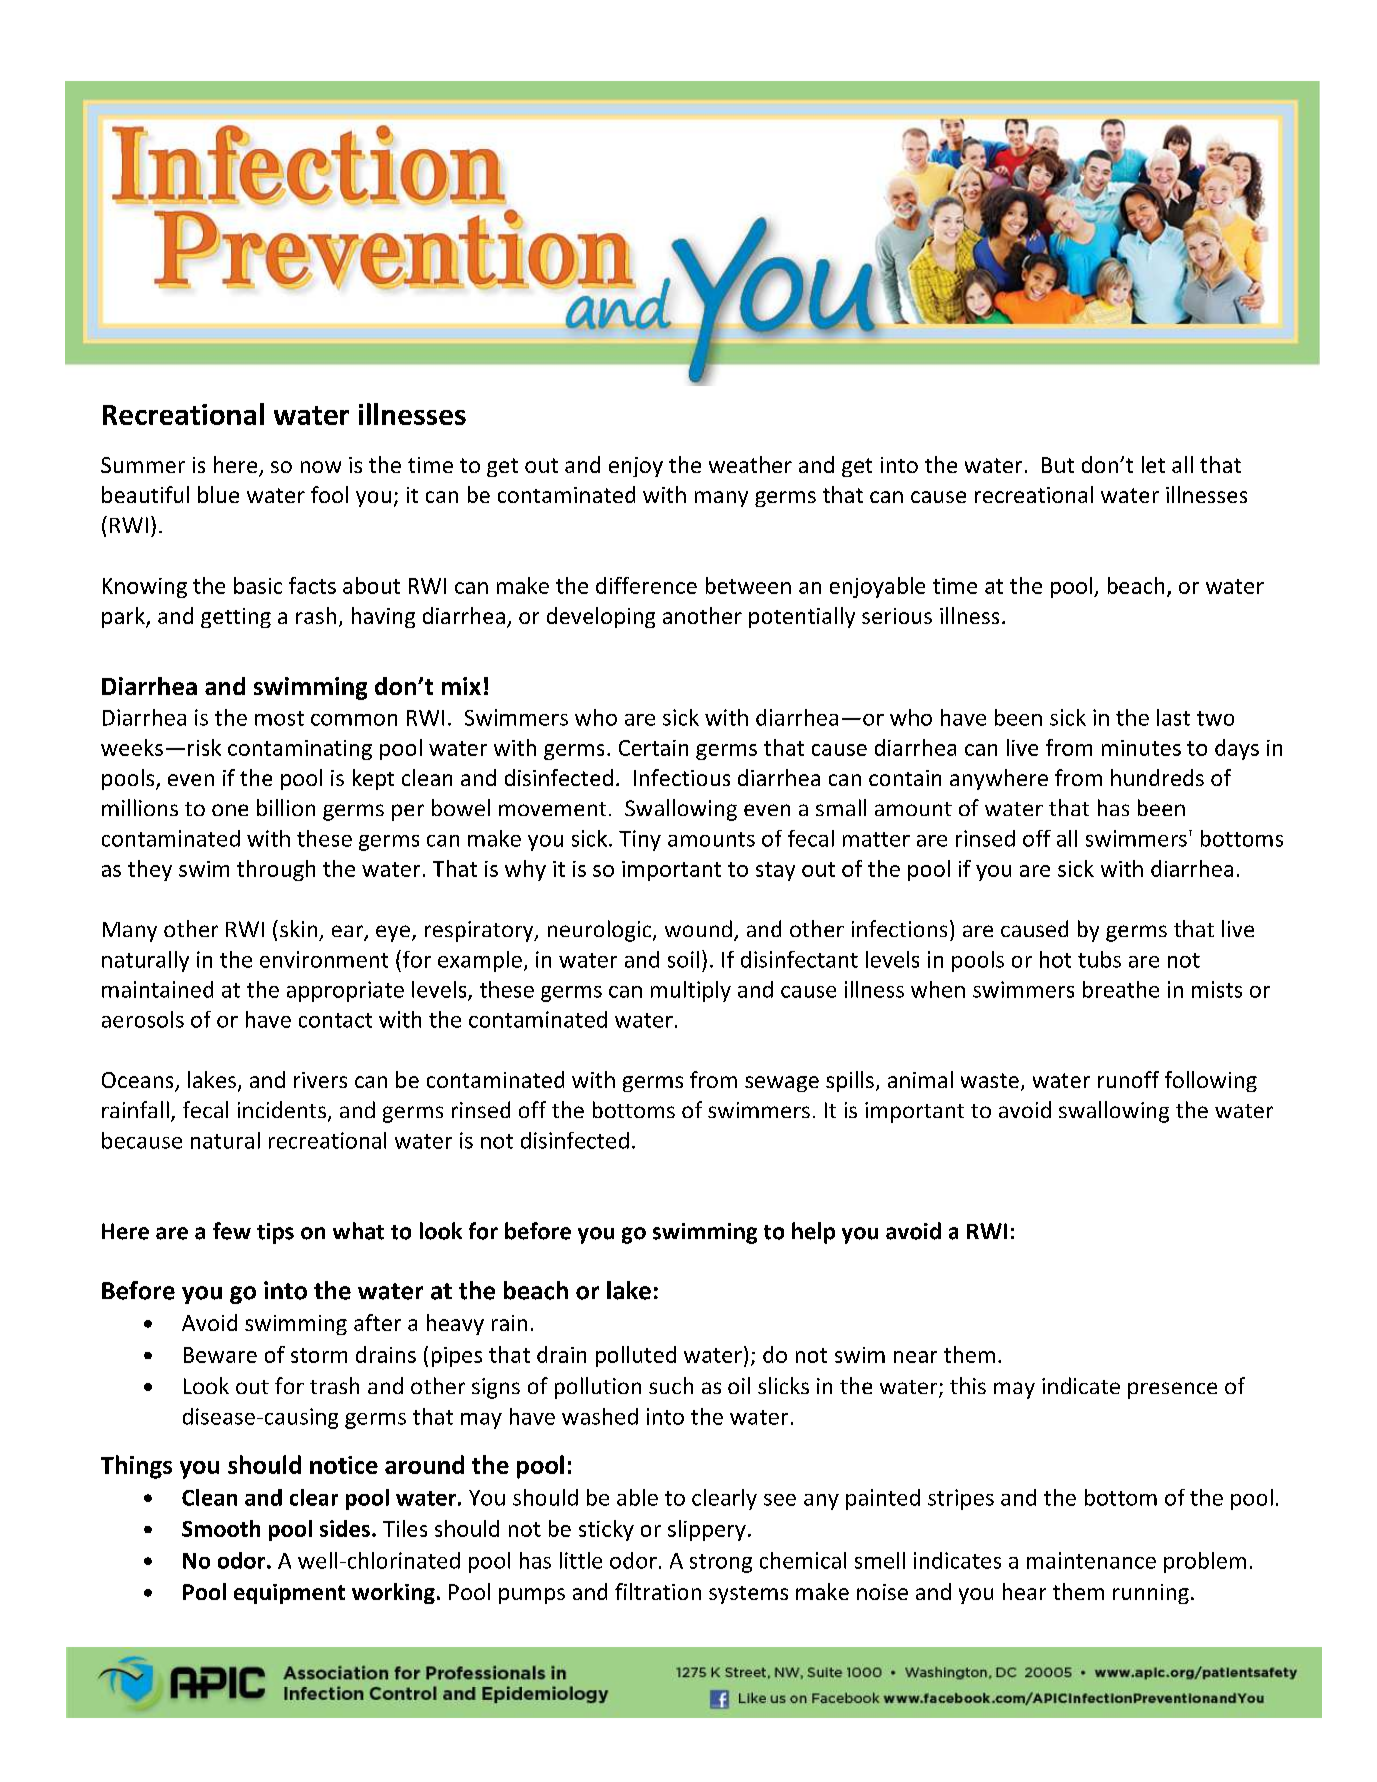 Image resolution: width=1377 pixels, height=1782 pixels. Describe the element at coordinates (289, 1594) in the image. I see `equipment` at that location.
